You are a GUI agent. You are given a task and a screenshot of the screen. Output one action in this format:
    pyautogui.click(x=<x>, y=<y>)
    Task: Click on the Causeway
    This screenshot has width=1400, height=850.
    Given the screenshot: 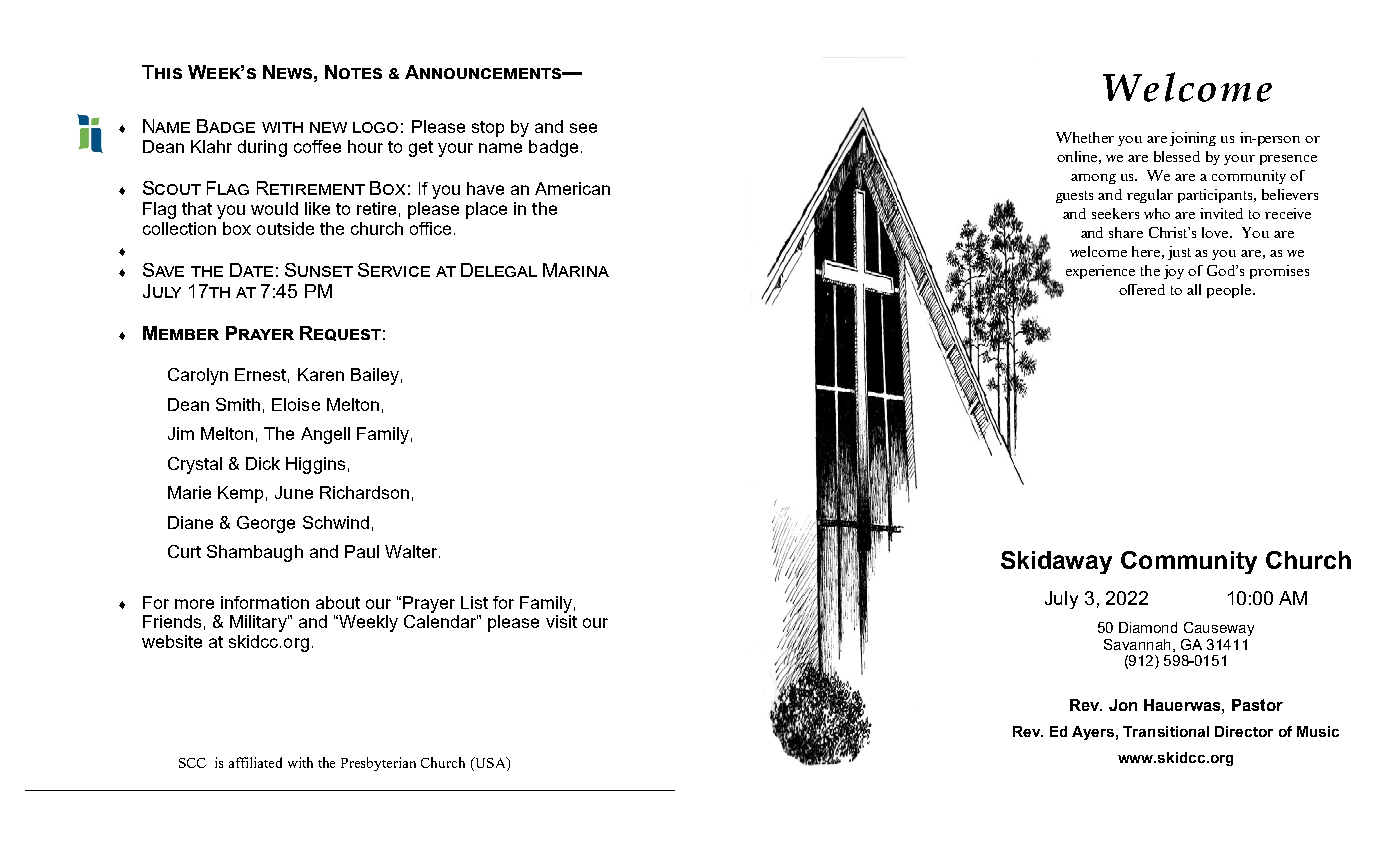 What is the action you would take?
    pyautogui.click(x=1219, y=629)
